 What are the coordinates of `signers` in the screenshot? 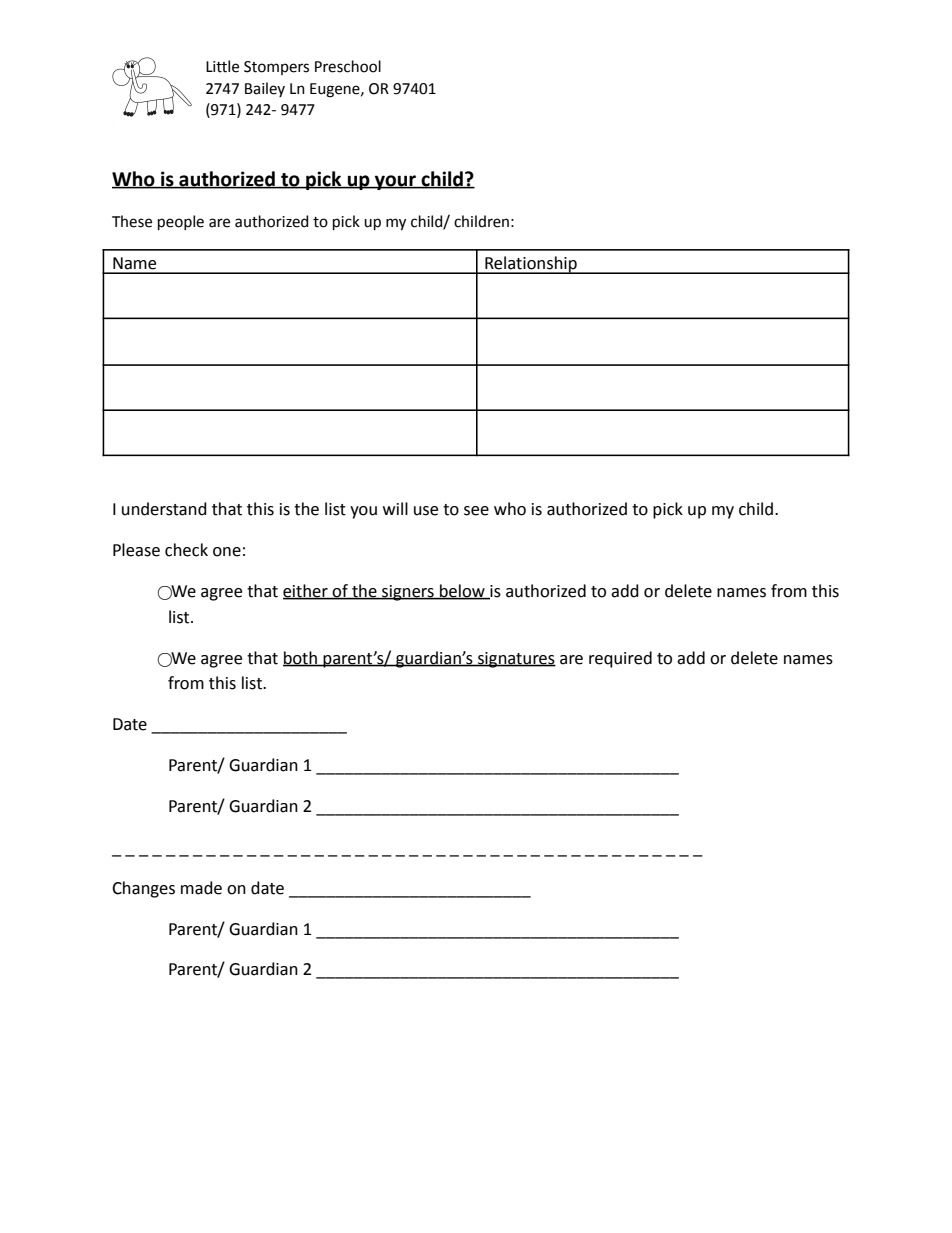 It's located at (408, 593).
